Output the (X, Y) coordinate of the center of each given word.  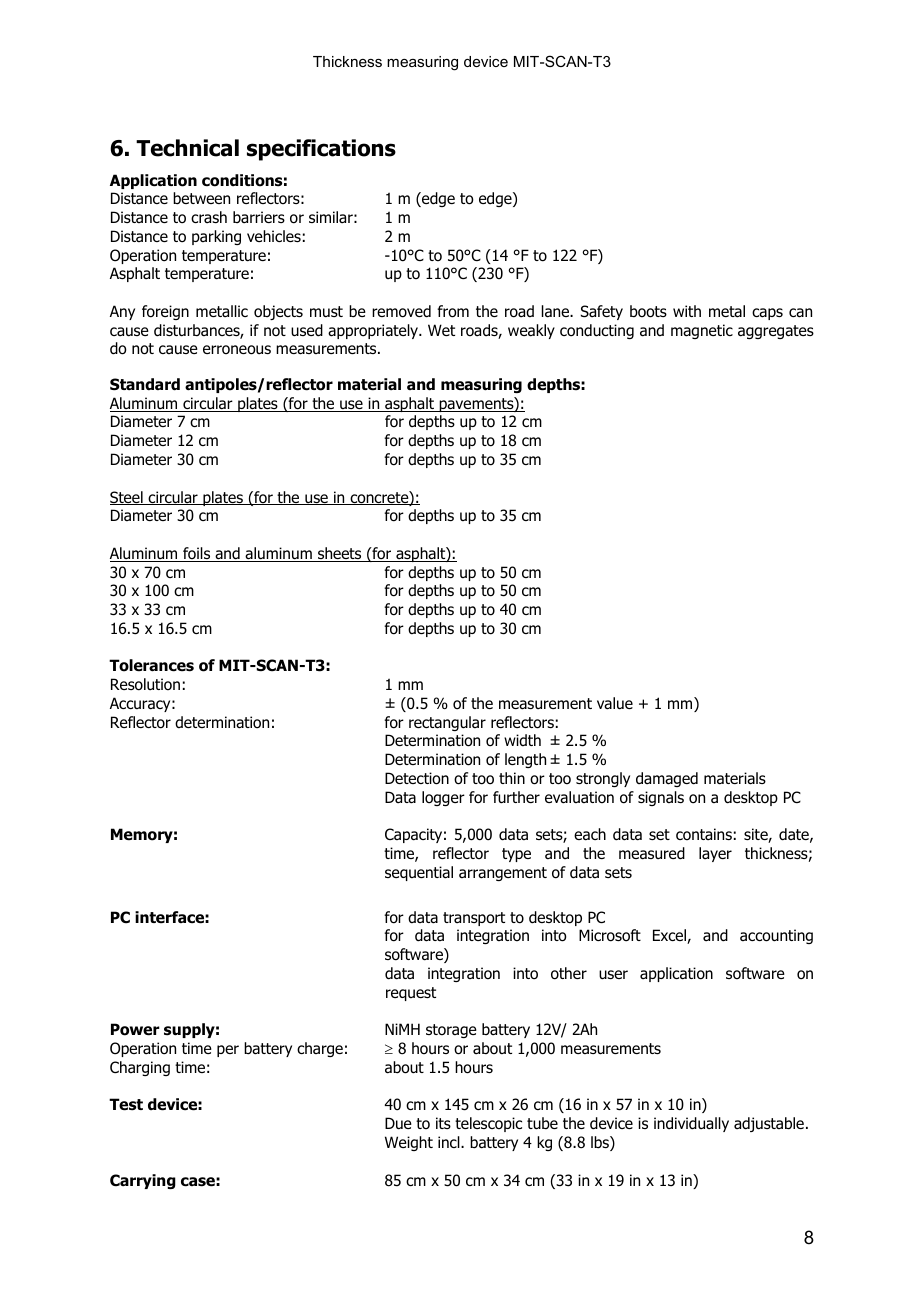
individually (691, 1124)
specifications (321, 150)
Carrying (143, 1181)
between (201, 198)
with (687, 311)
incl (450, 1142)
